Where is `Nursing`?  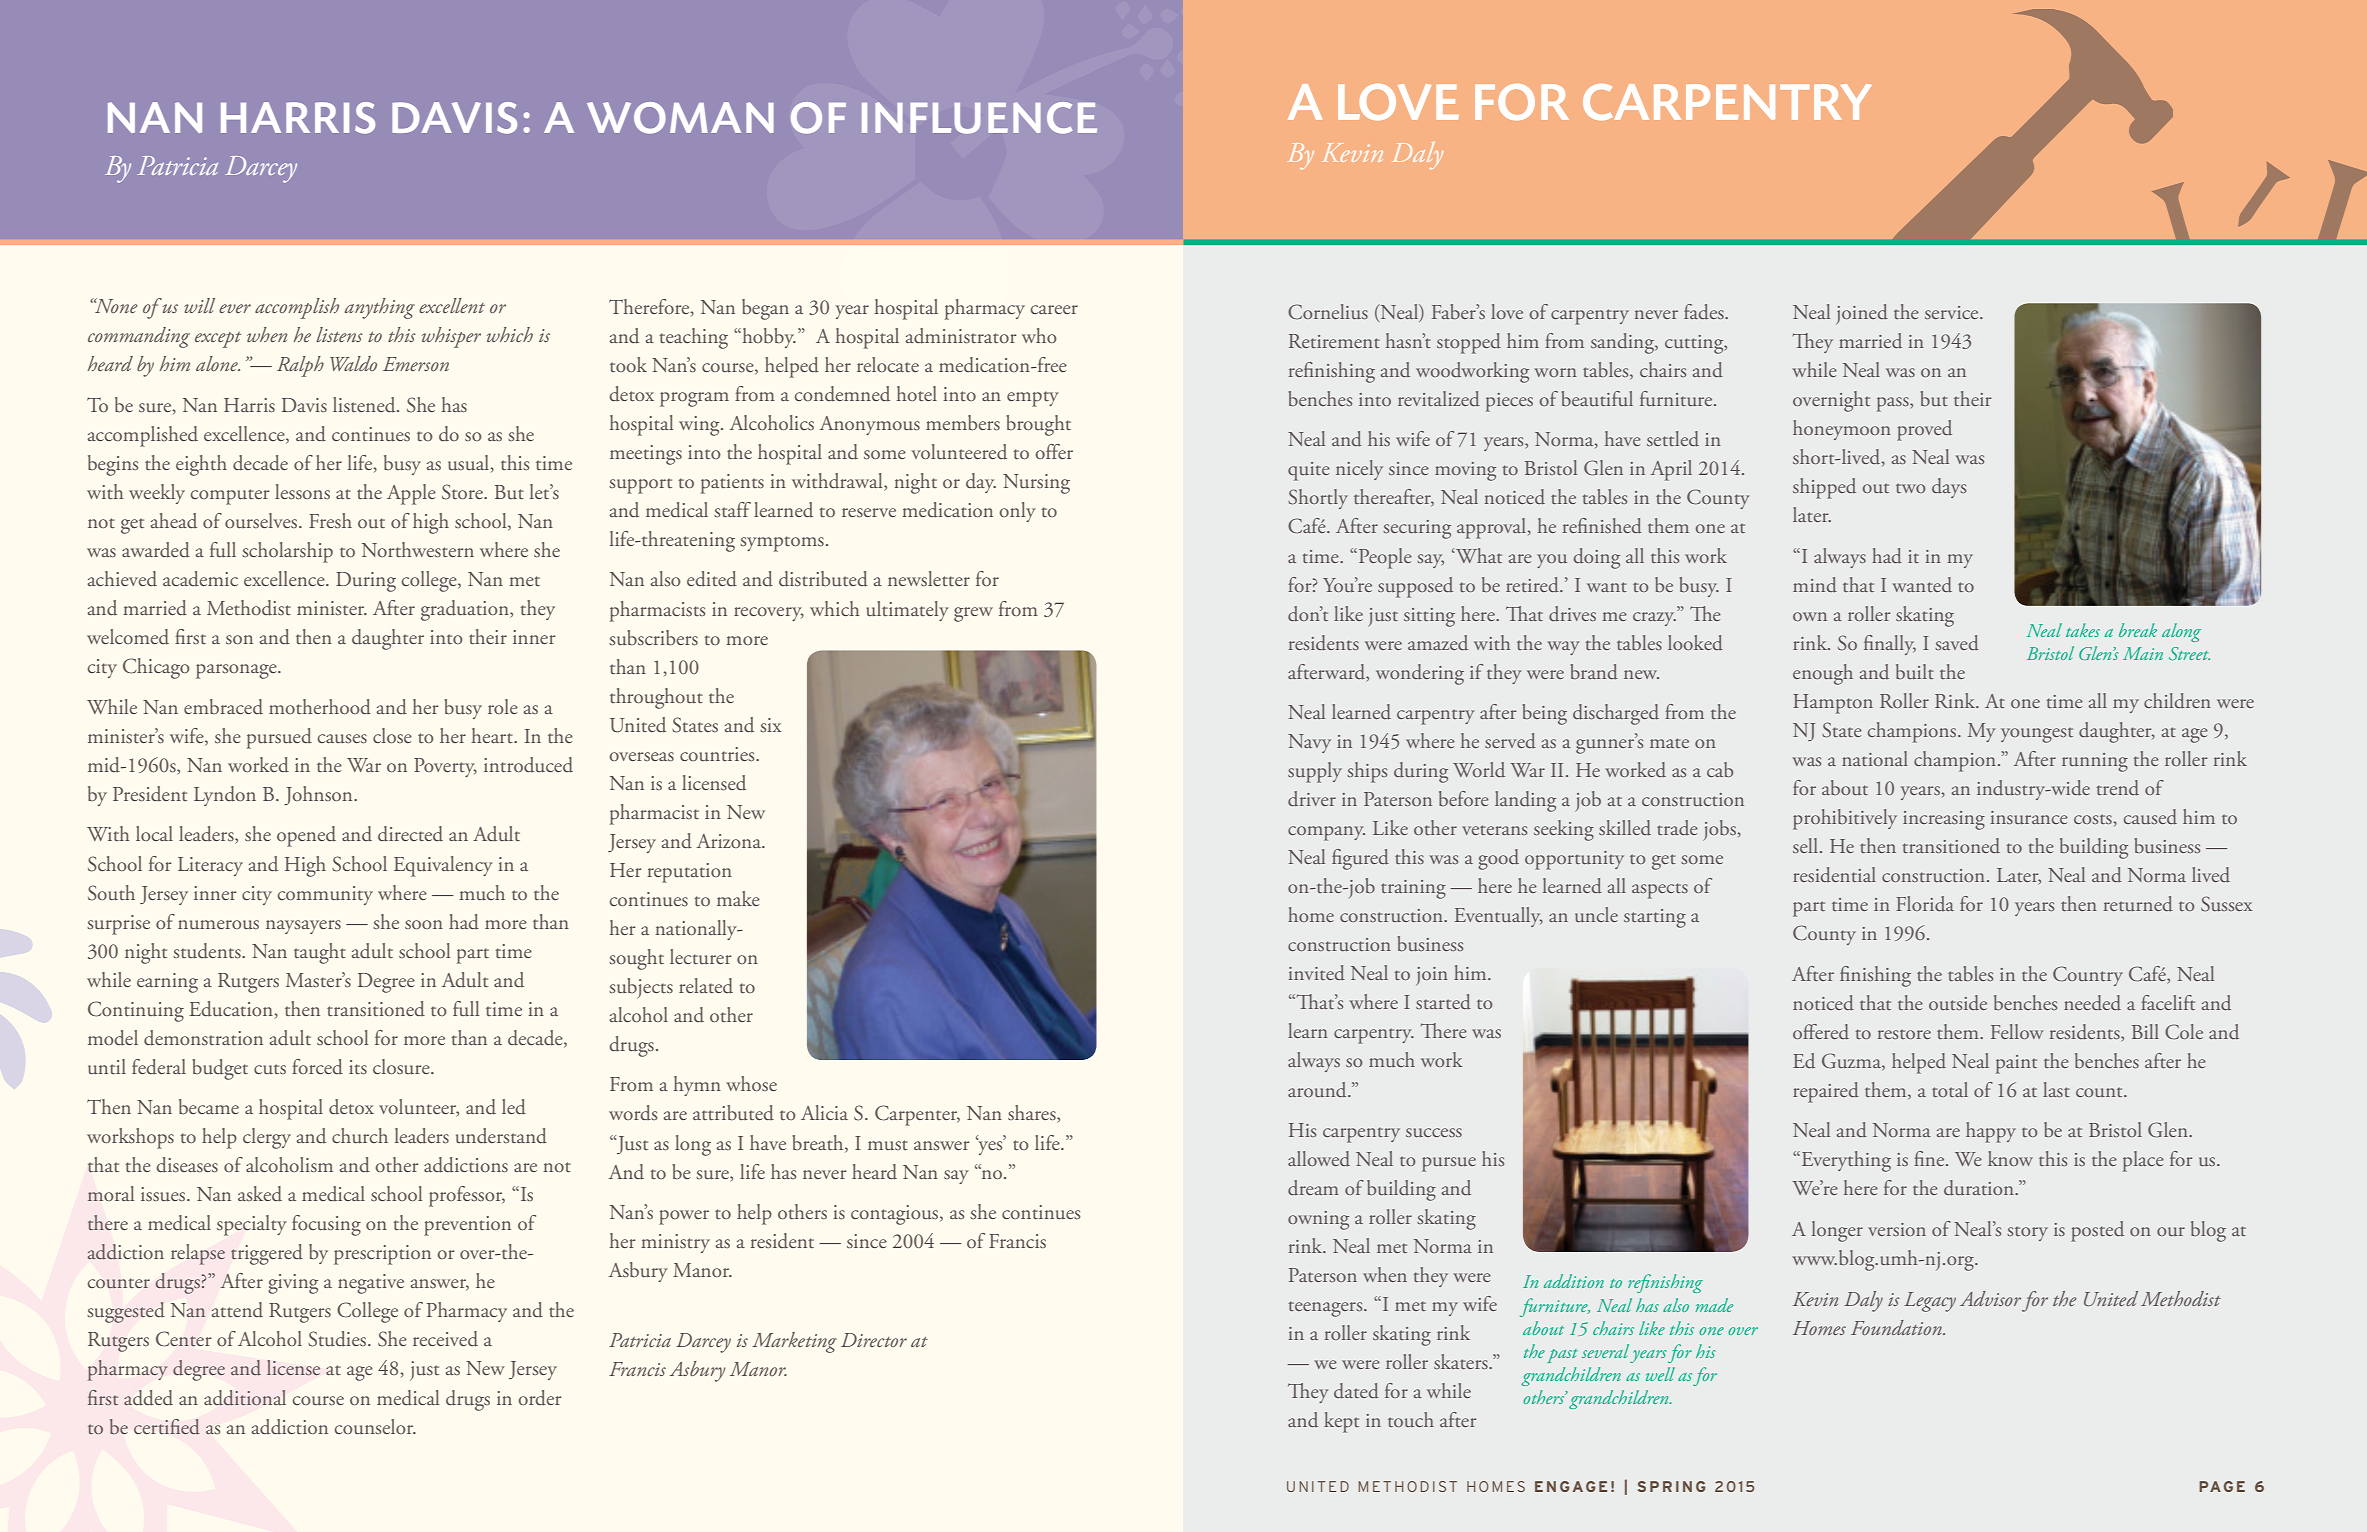
Nursing is located at coordinates (1036, 484).
